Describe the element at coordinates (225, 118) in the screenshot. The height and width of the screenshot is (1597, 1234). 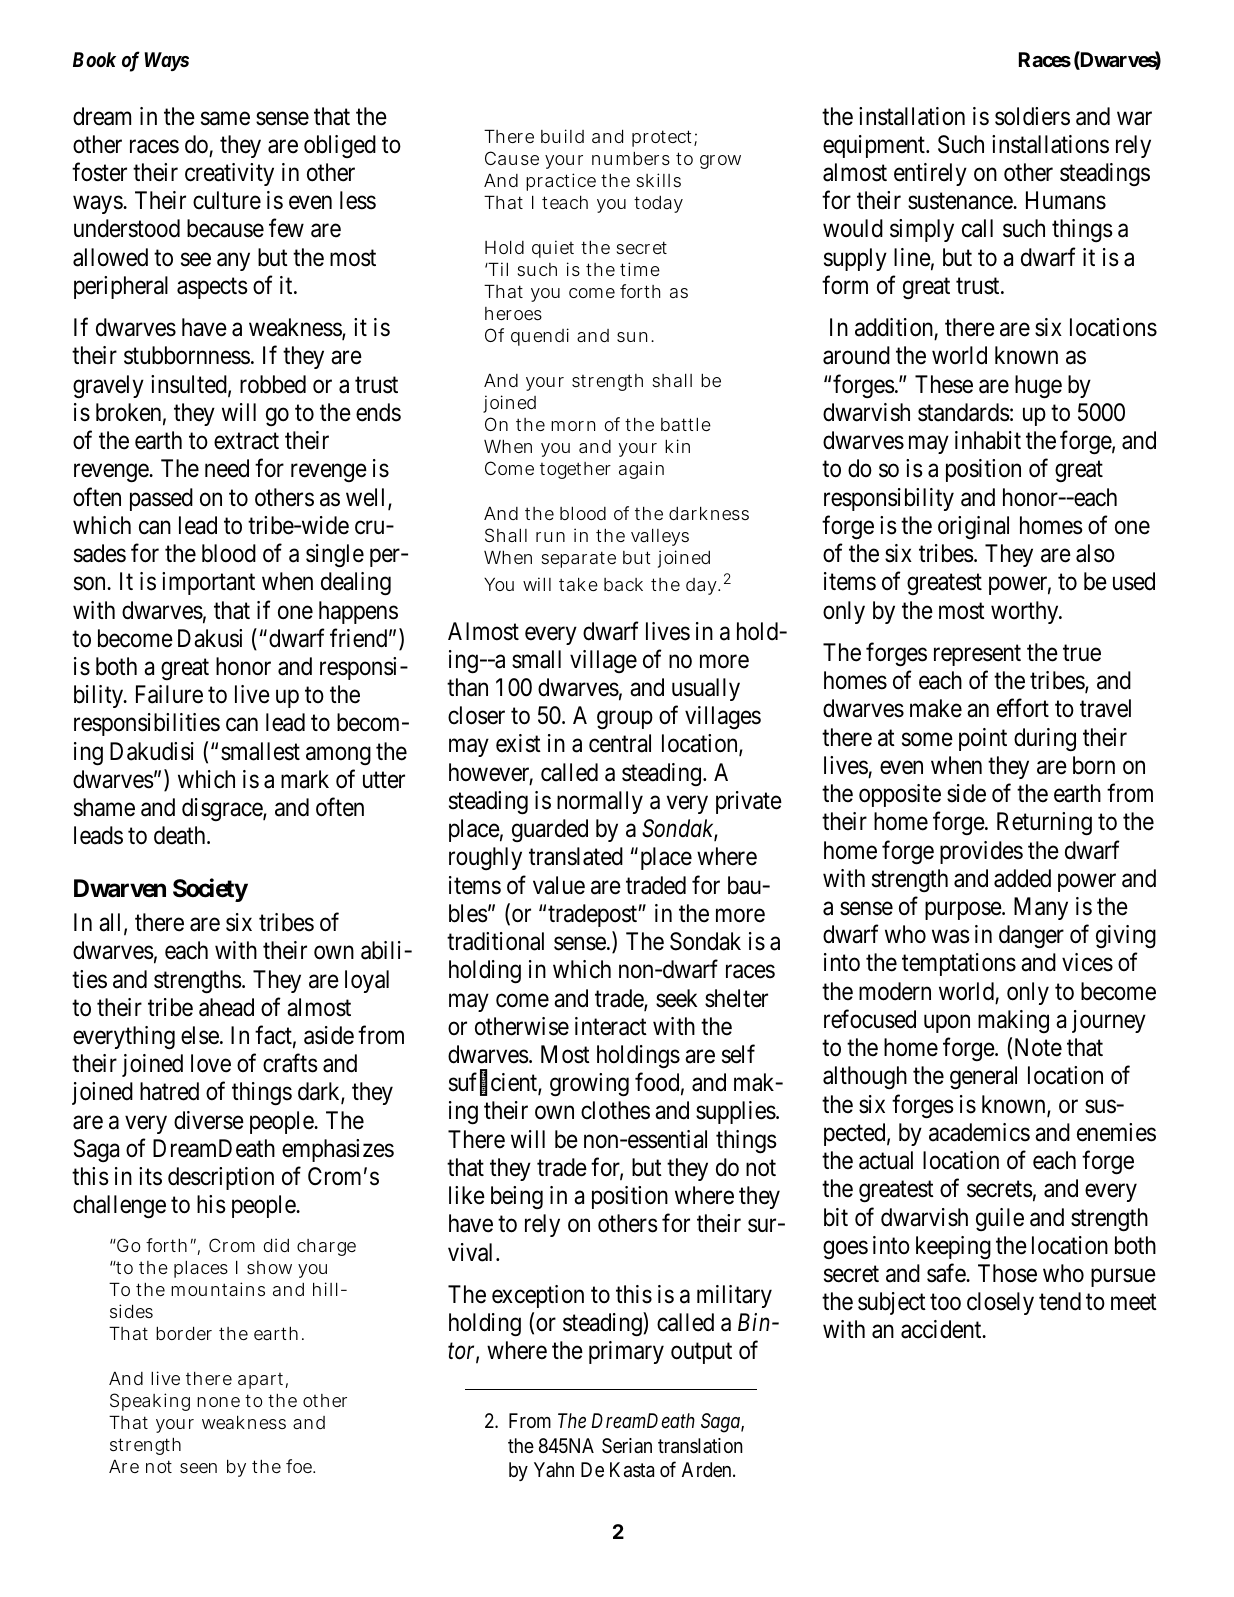
I see `same` at that location.
